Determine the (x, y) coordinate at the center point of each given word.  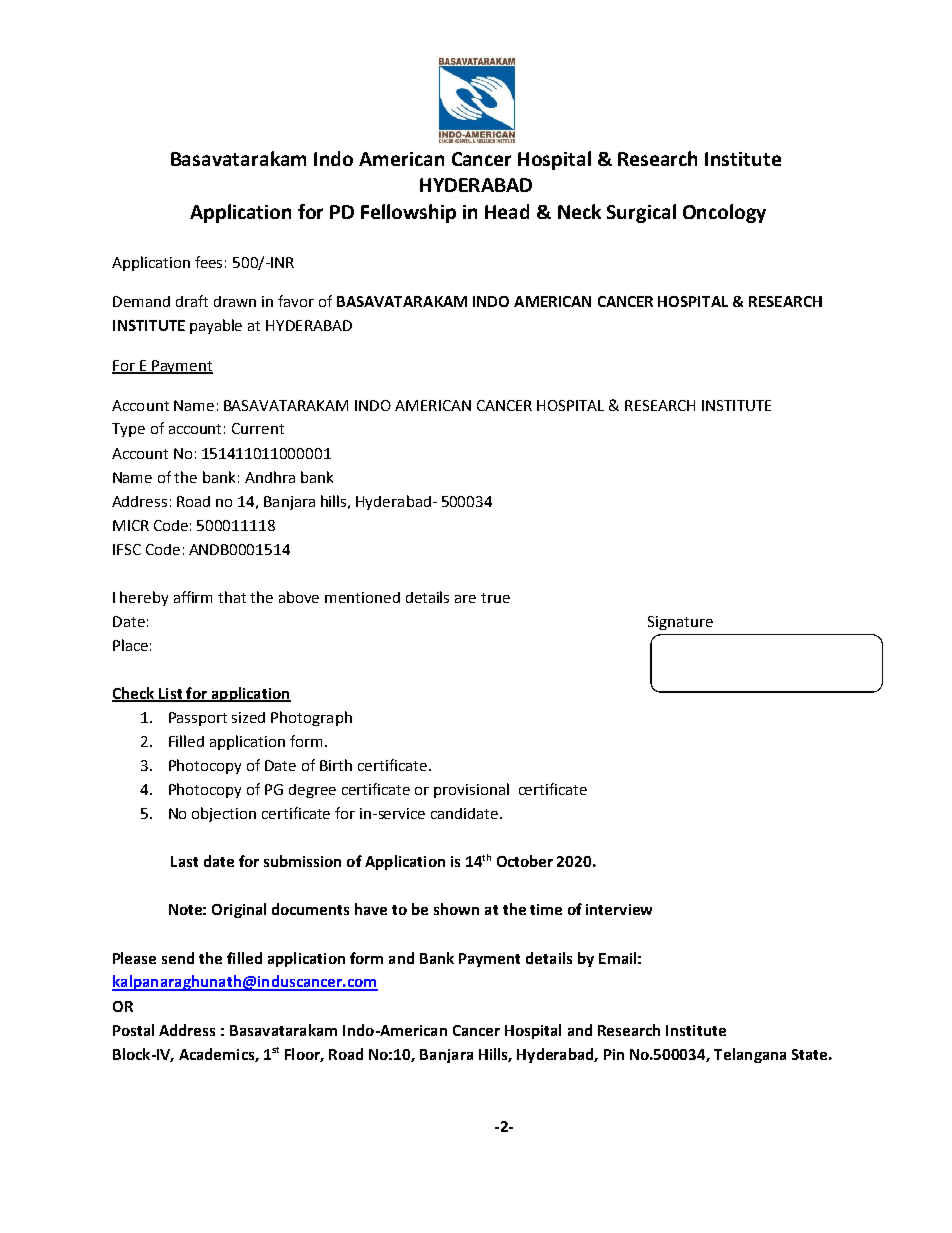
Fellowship (408, 213)
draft (192, 301)
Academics (217, 1055)
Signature (680, 623)
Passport (198, 719)
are (465, 599)
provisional (471, 790)
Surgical (641, 213)
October (525, 861)
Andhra (270, 477)
